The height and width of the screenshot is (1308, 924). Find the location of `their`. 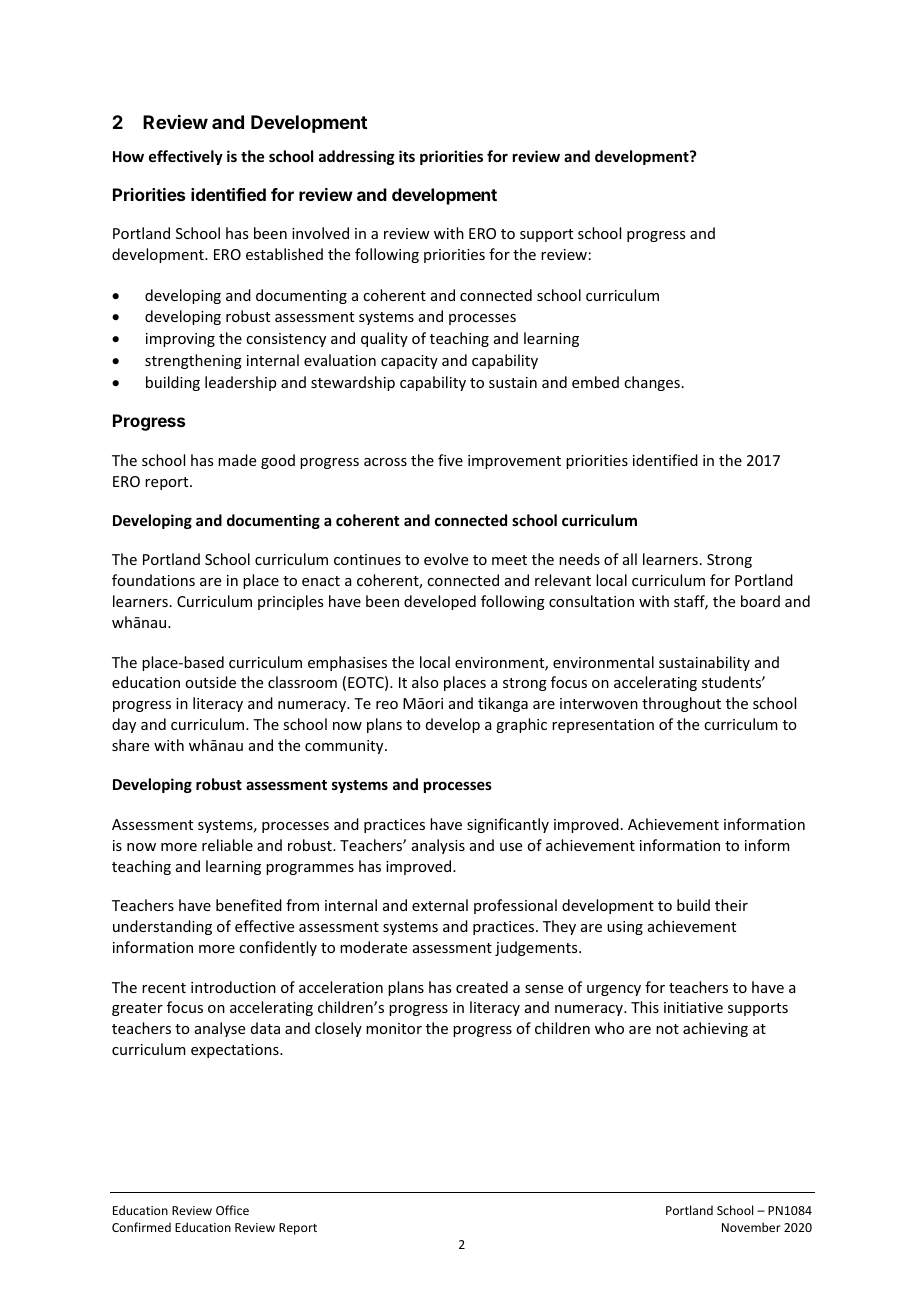

their is located at coordinates (731, 905).
